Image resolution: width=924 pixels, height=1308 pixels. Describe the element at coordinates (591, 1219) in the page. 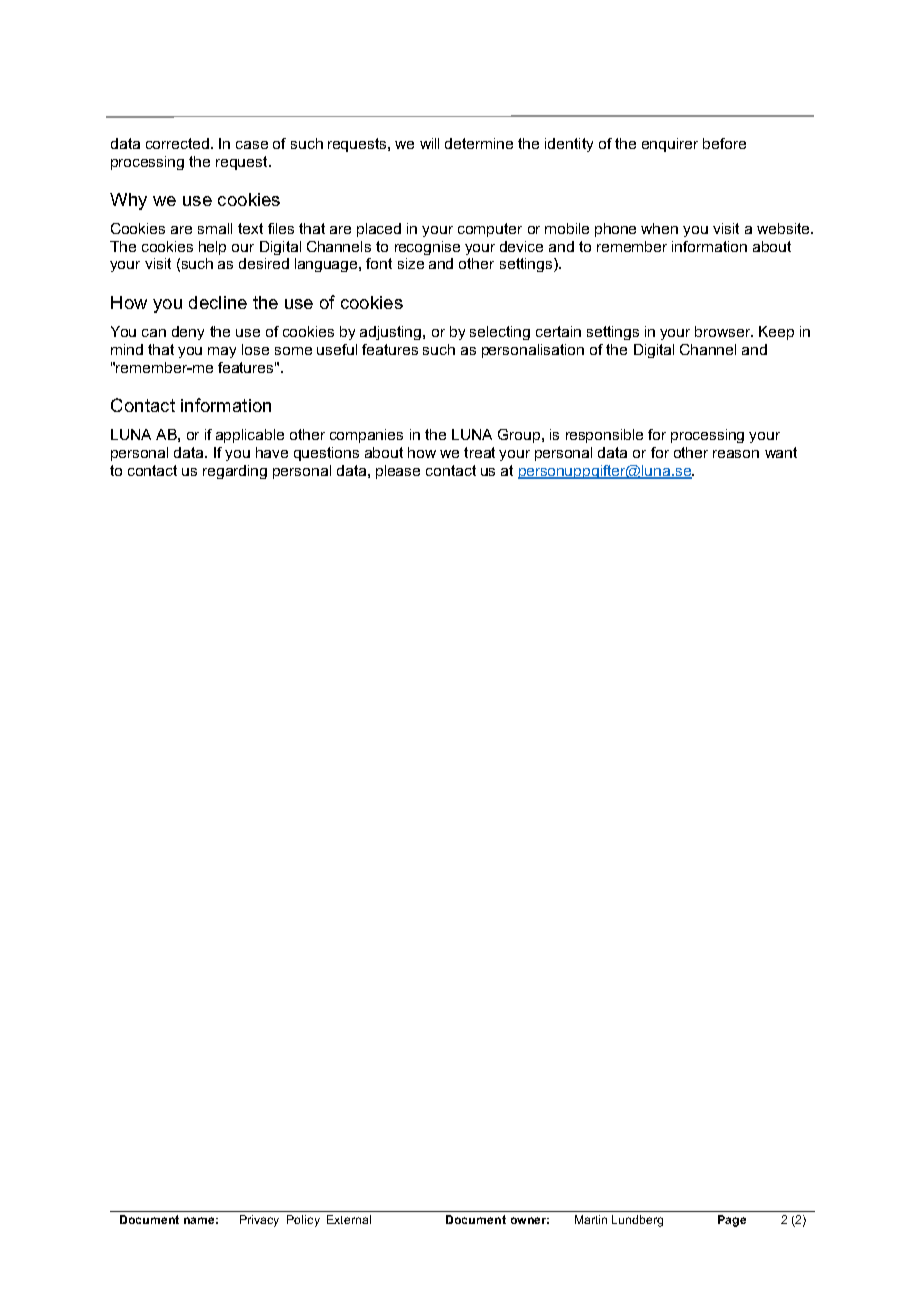

I see `Martin` at that location.
